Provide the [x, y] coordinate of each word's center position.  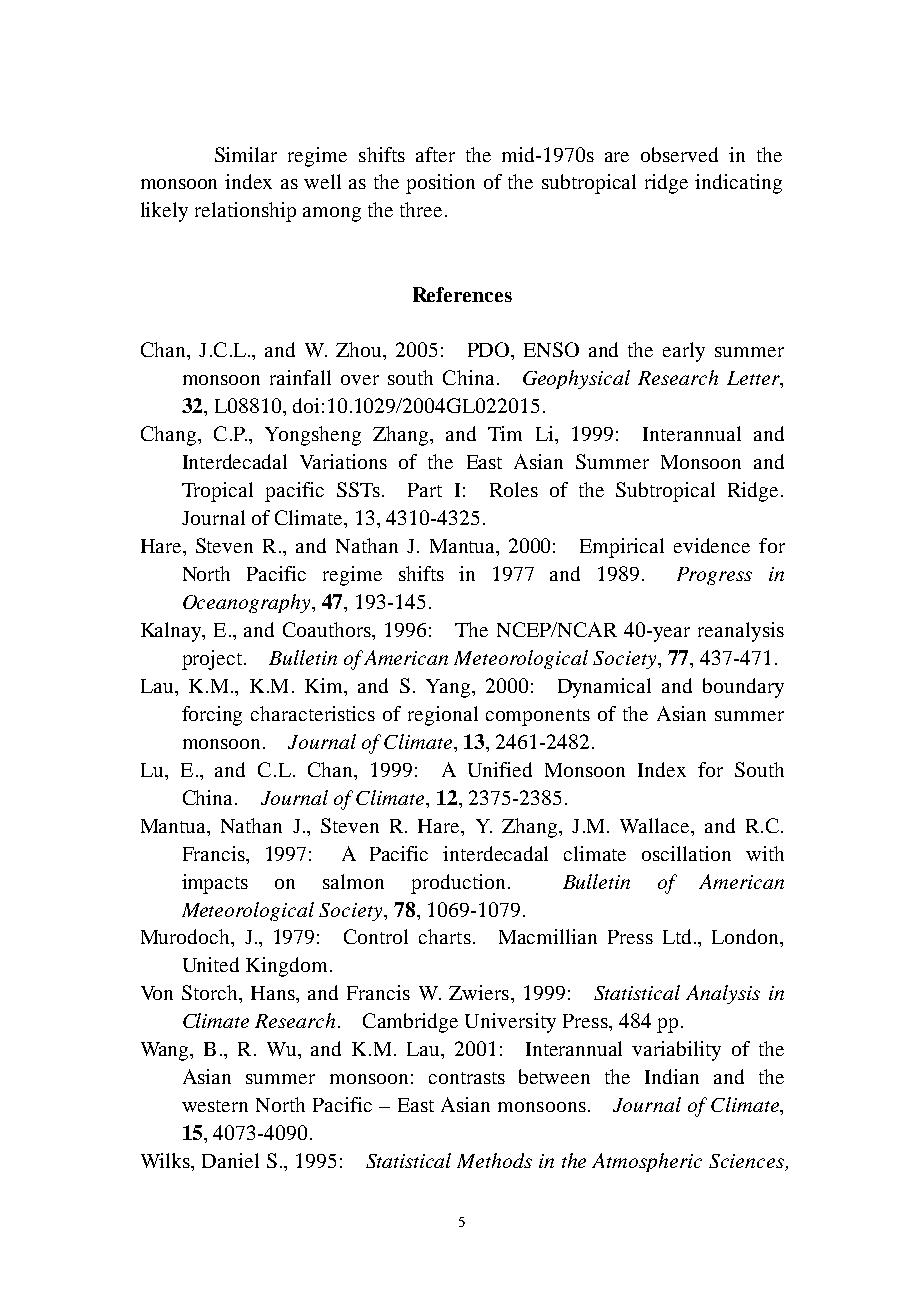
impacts [215, 884]
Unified [500, 769]
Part [425, 490]
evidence [712, 545]
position [440, 184]
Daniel [230, 1160]
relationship [245, 212]
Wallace [656, 825]
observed [679, 154]
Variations [343, 461]
